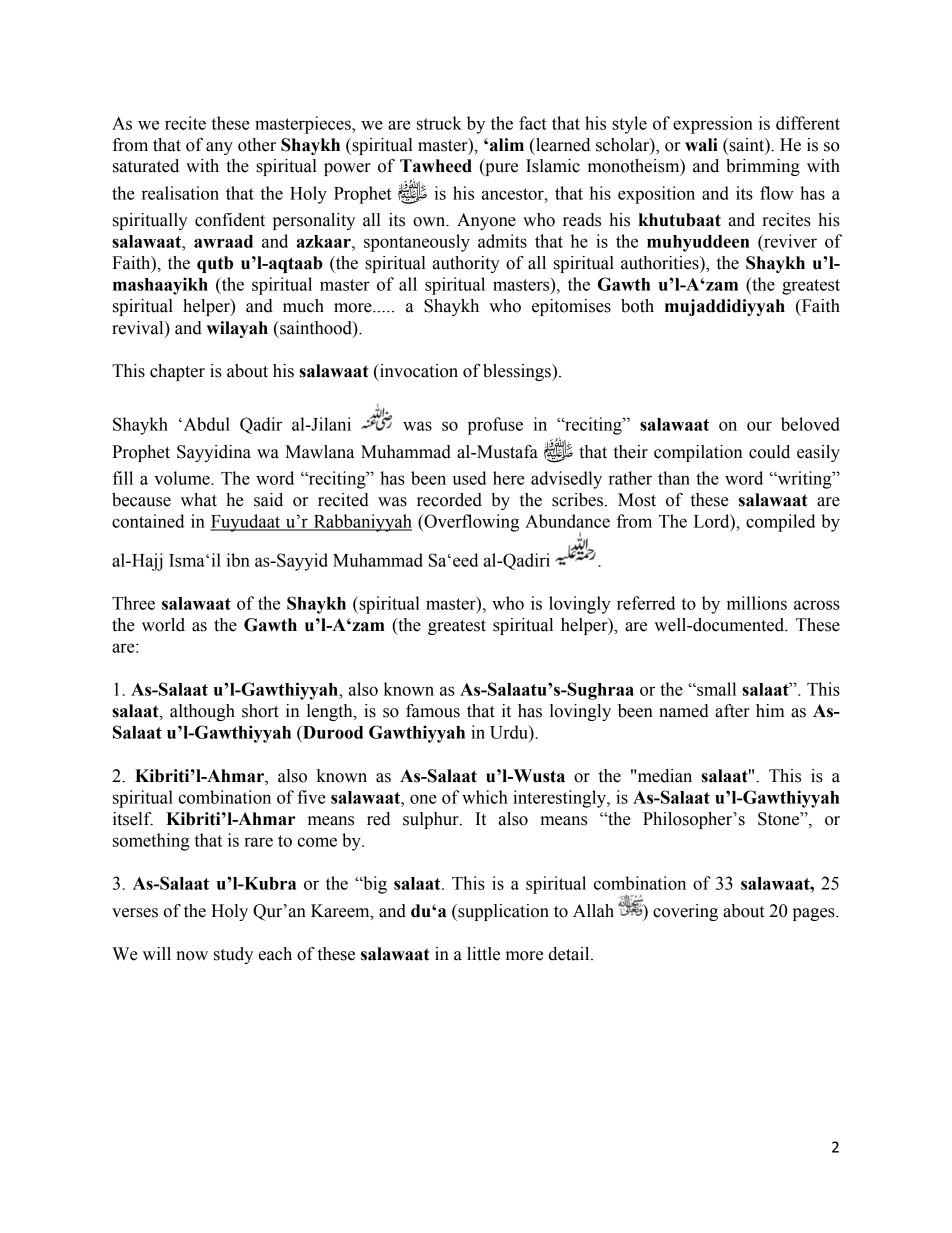 The width and height of the screenshot is (952, 1233). What do you see at coordinates (233, 955) in the screenshot?
I see `study` at bounding box center [233, 955].
